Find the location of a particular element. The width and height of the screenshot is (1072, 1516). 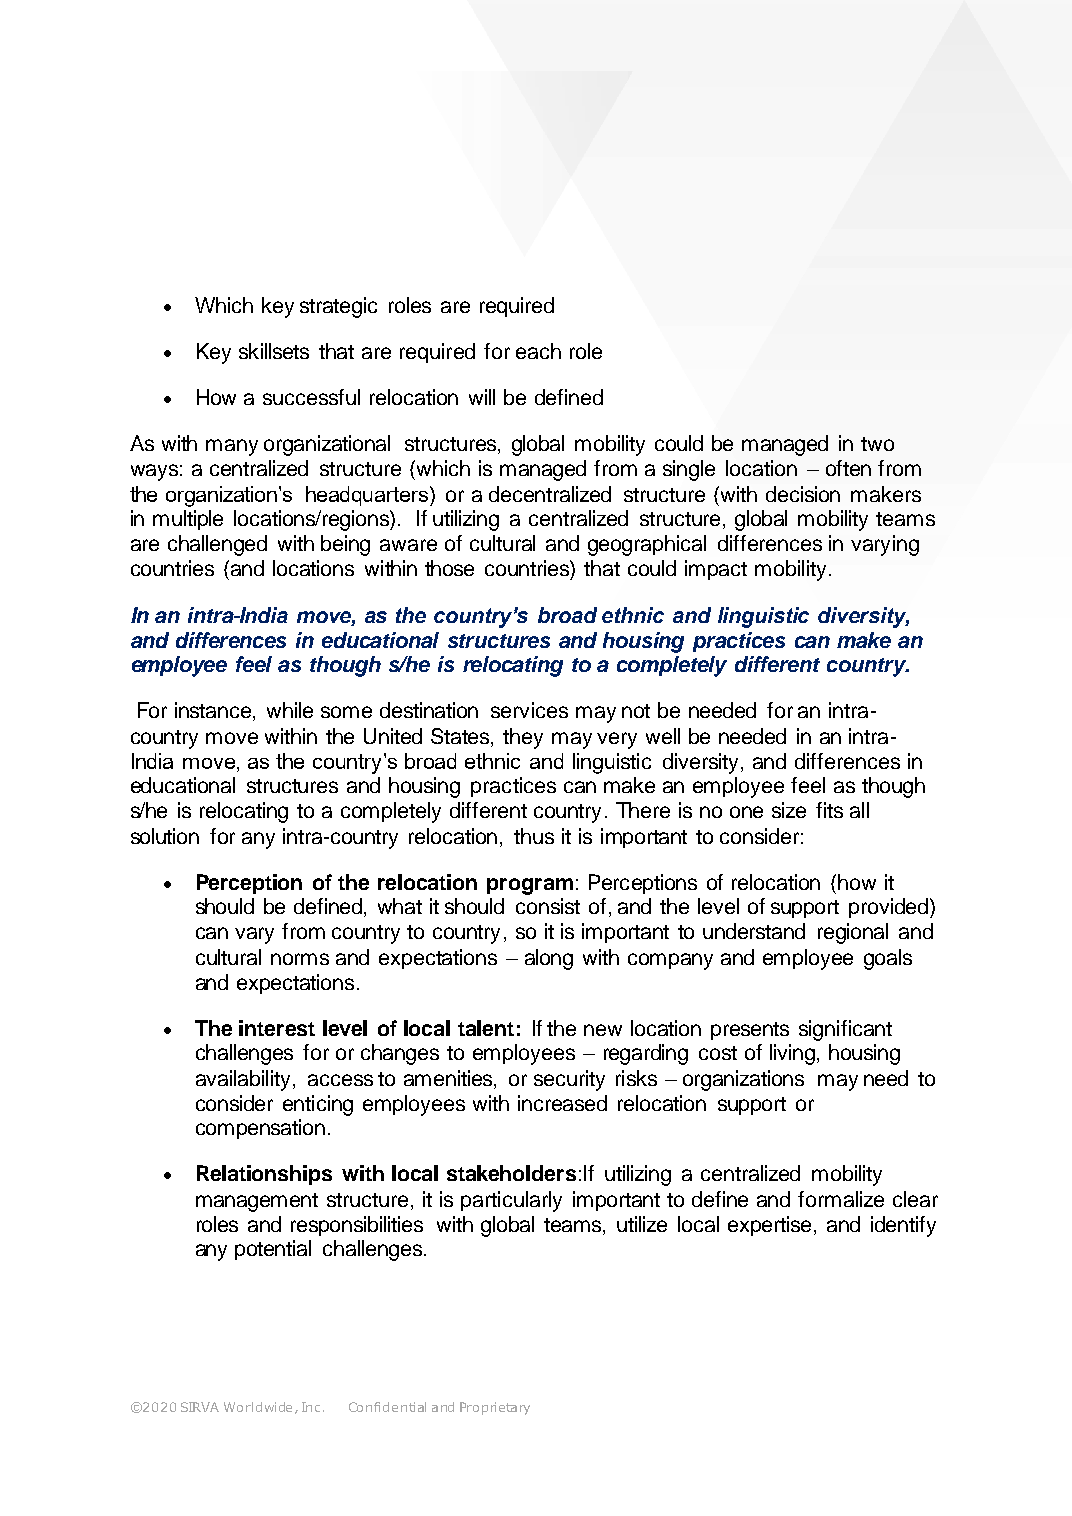

Proprietary is located at coordinates (495, 1408).
